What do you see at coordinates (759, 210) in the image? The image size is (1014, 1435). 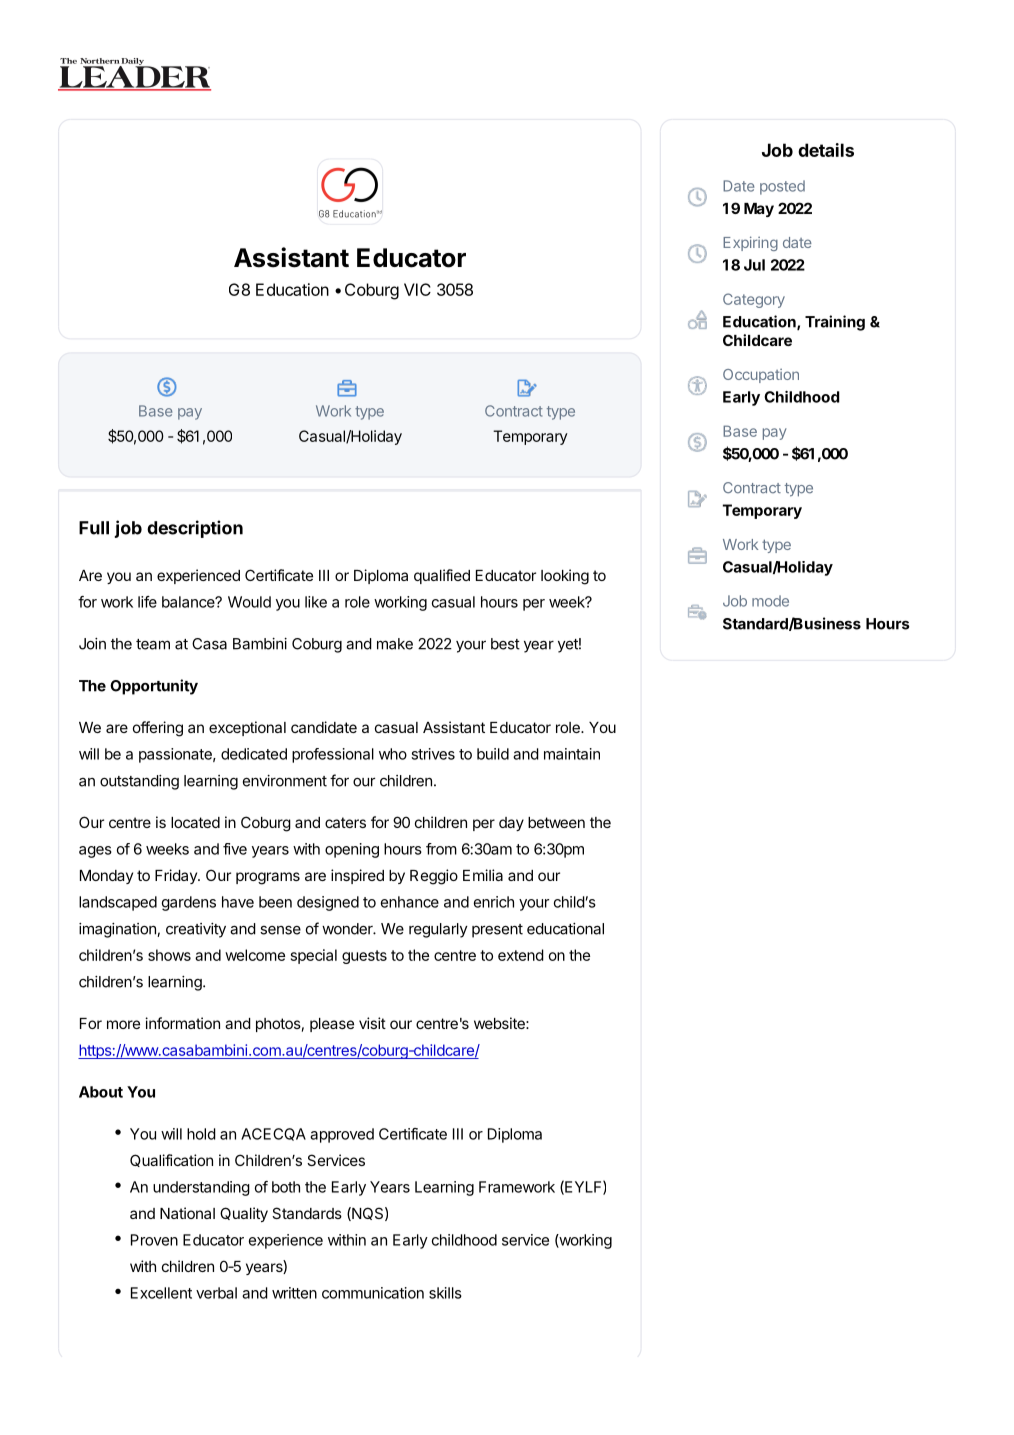 I see `May` at bounding box center [759, 210].
